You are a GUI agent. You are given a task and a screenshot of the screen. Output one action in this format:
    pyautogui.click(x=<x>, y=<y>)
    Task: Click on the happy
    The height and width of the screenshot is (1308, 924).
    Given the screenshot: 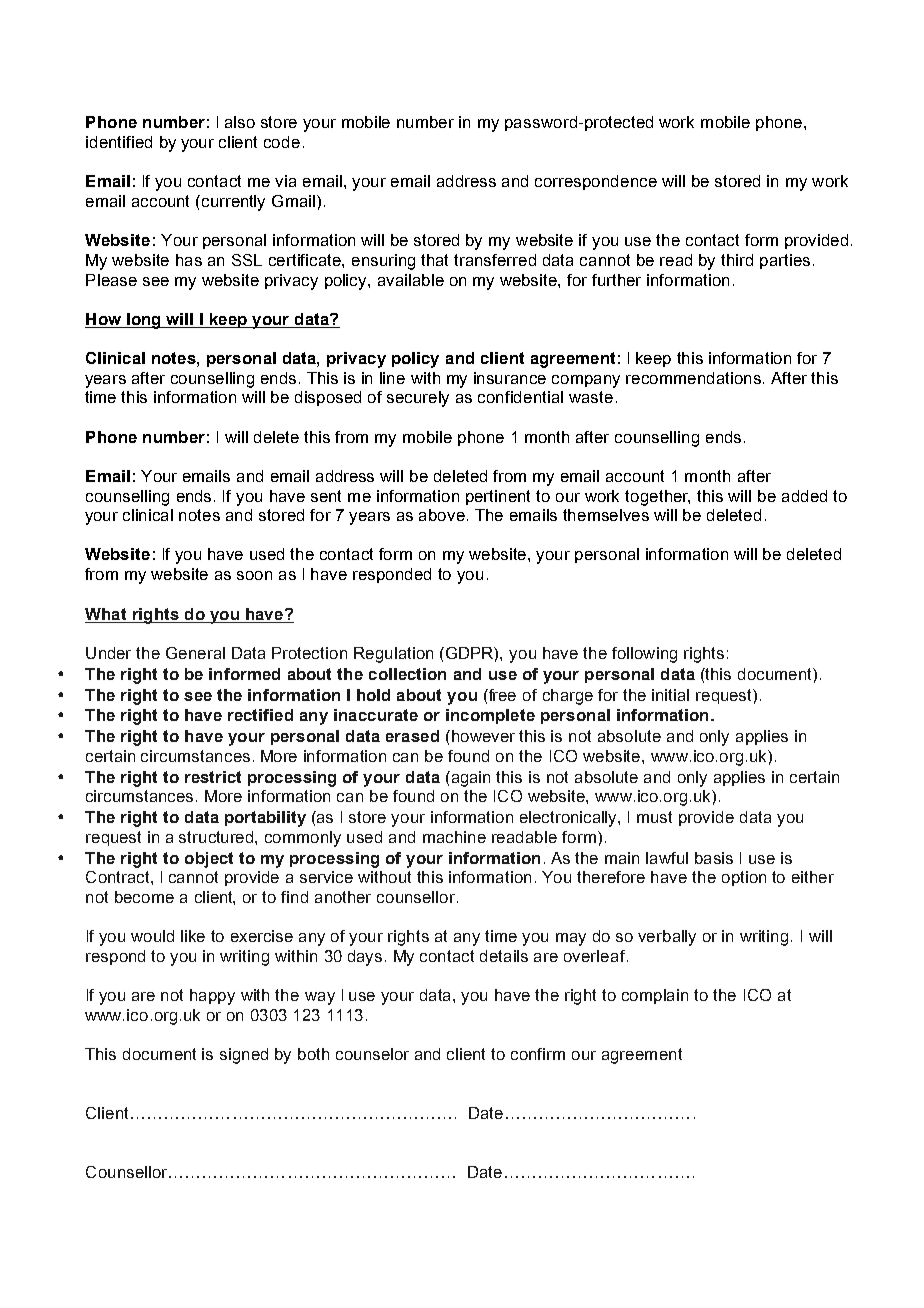 What is the action you would take?
    pyautogui.click(x=212, y=997)
